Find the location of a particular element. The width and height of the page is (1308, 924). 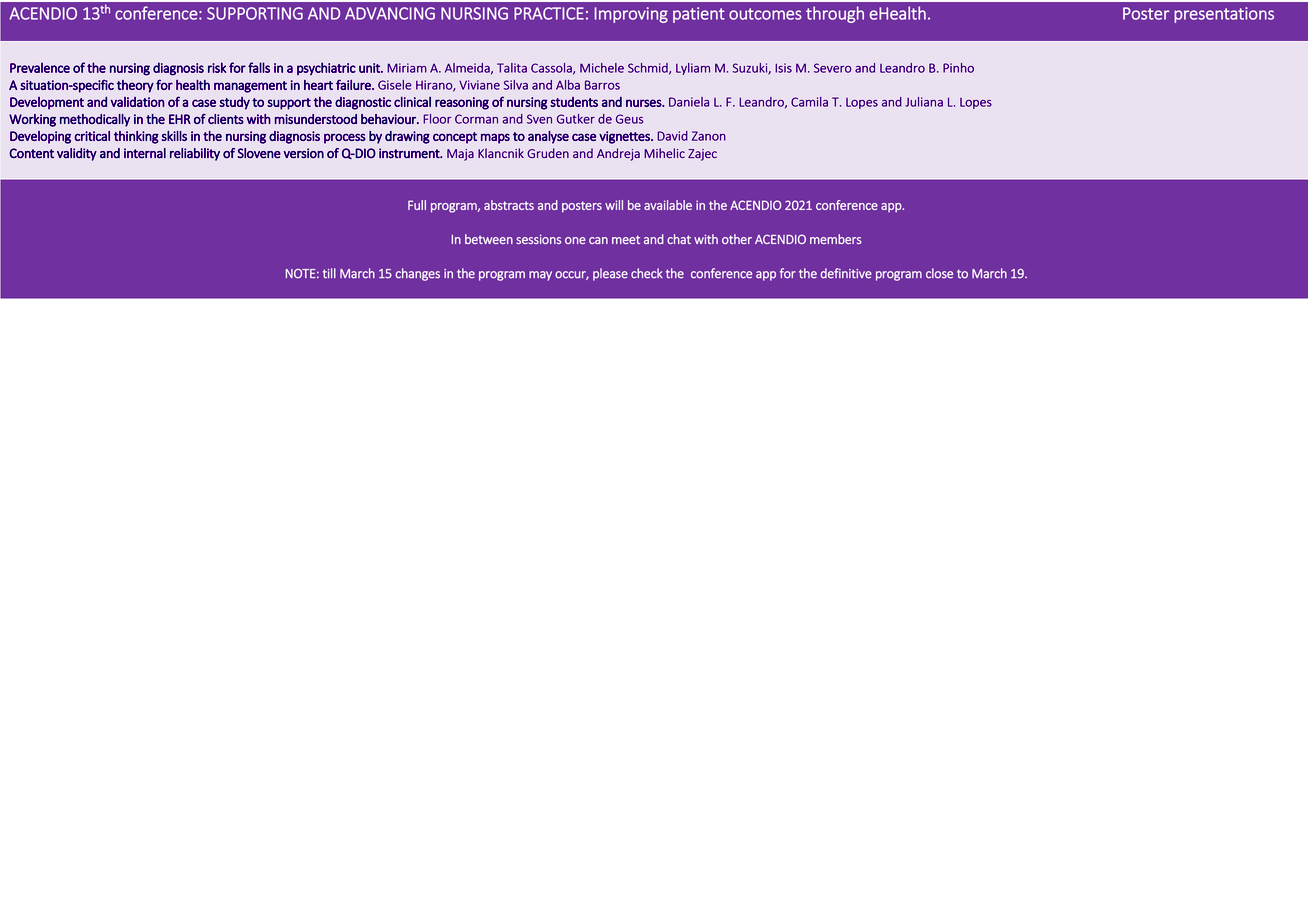

close is located at coordinates (939, 273).
